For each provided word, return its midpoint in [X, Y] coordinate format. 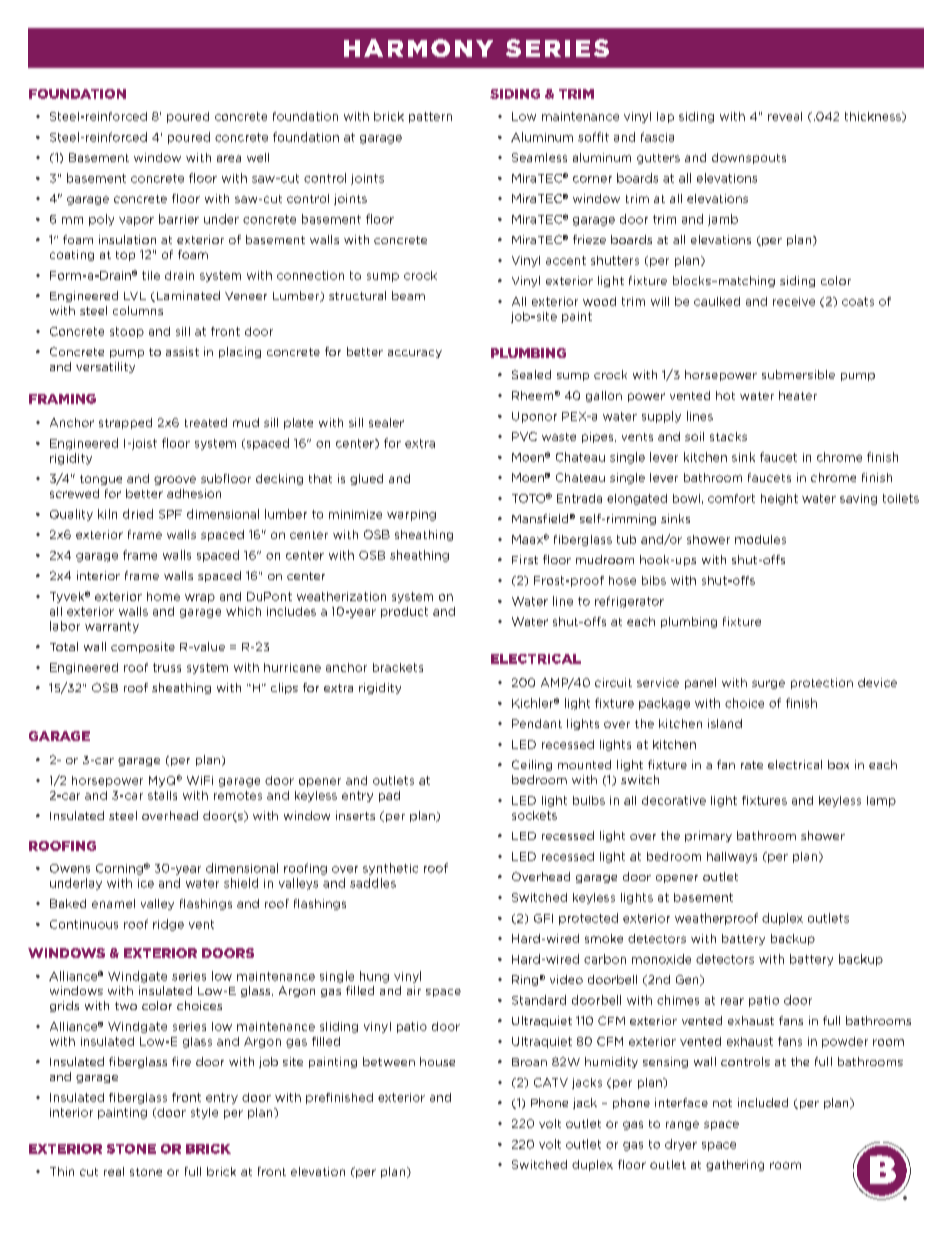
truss [167, 667]
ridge [168, 925]
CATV [551, 1082]
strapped [125, 423]
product [404, 612]
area [229, 158]
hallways [732, 857]
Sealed [531, 374]
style [204, 1113]
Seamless [539, 157]
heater [798, 395]
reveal [785, 116]
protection [822, 683]
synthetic [390, 869]
